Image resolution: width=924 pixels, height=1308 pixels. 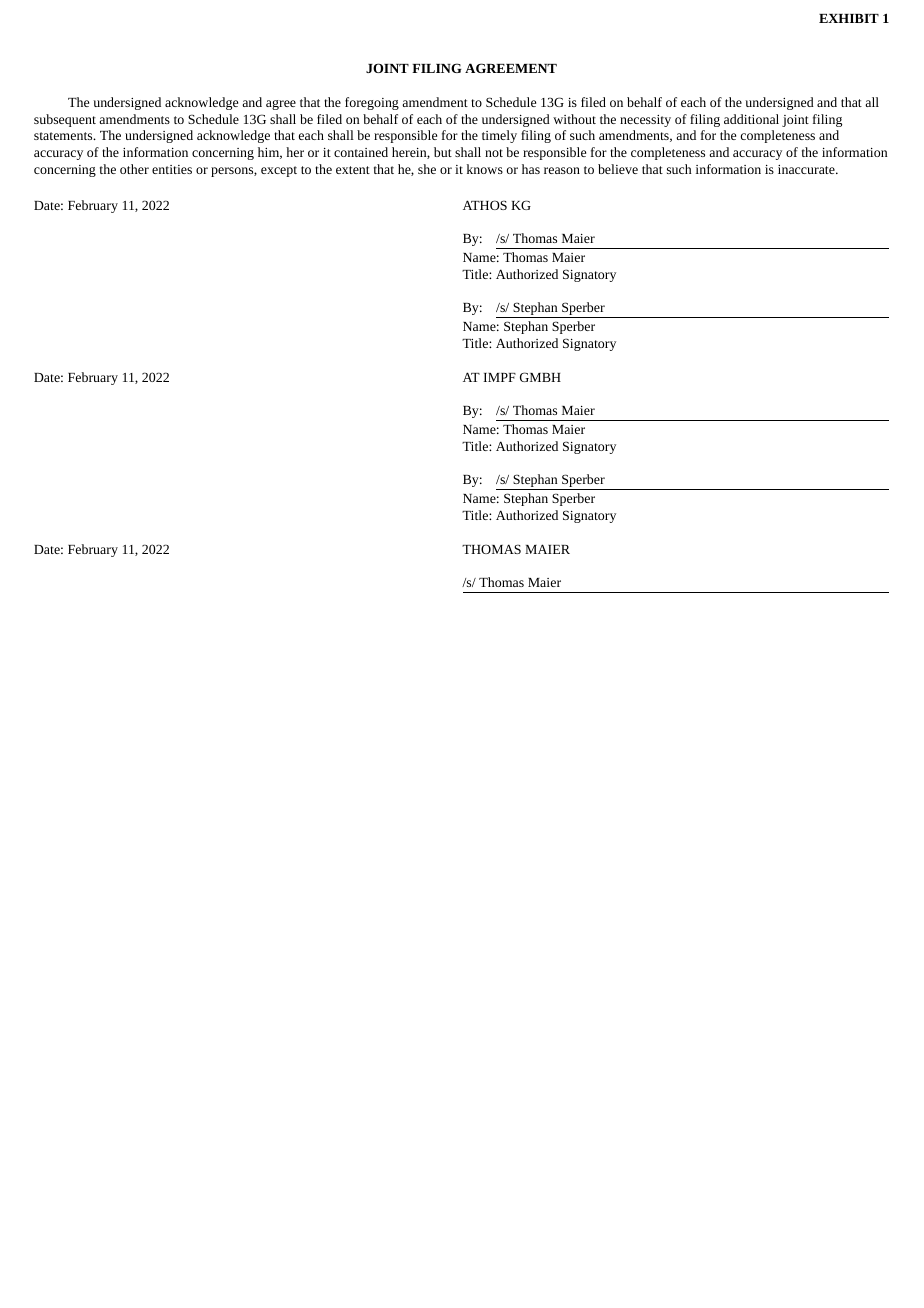 What do you see at coordinates (562, 170) in the screenshot?
I see `reason` at bounding box center [562, 170].
